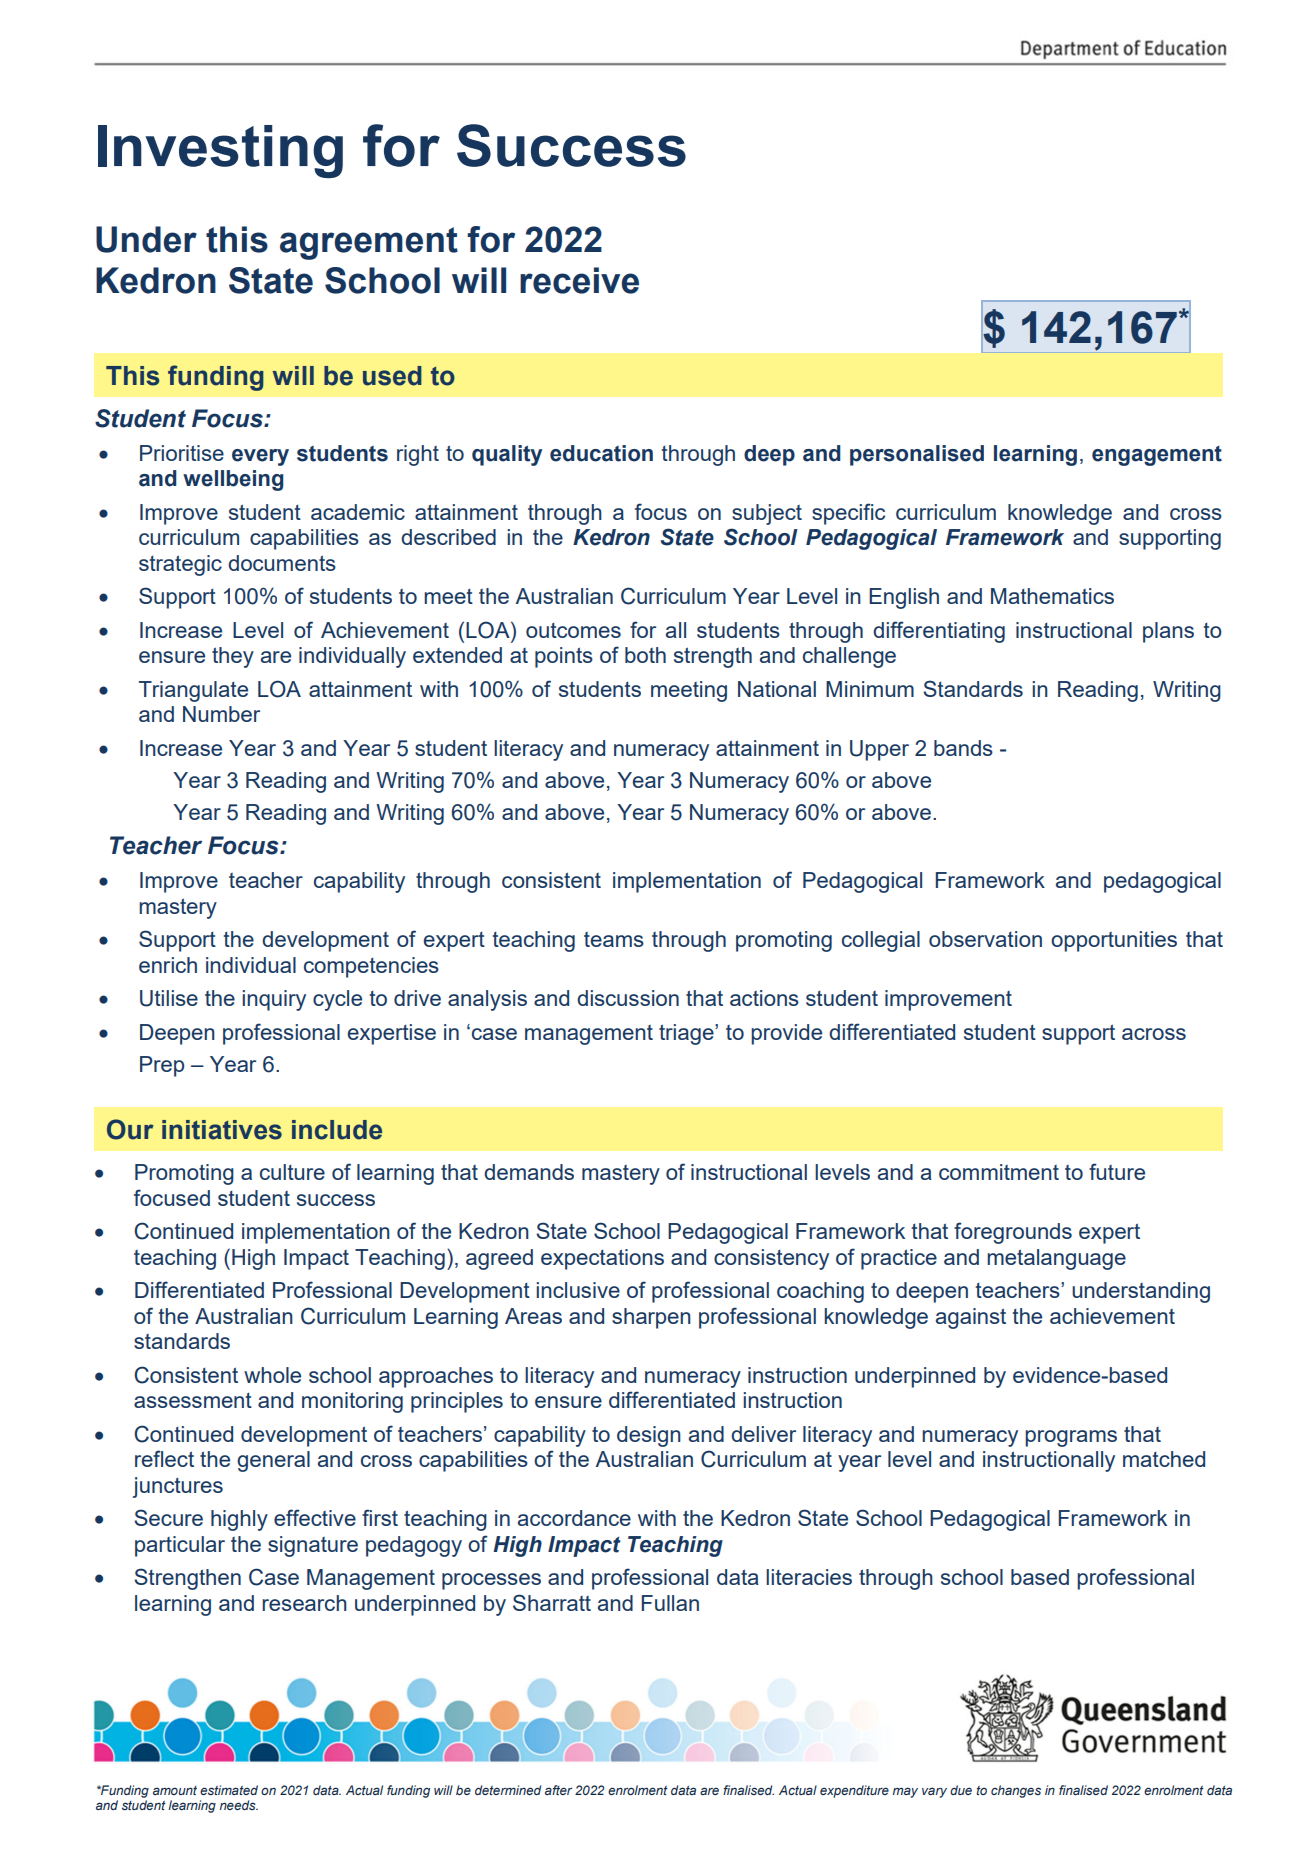 Image resolution: width=1316 pixels, height=1863 pixels. I want to click on Investing, so click(220, 151).
